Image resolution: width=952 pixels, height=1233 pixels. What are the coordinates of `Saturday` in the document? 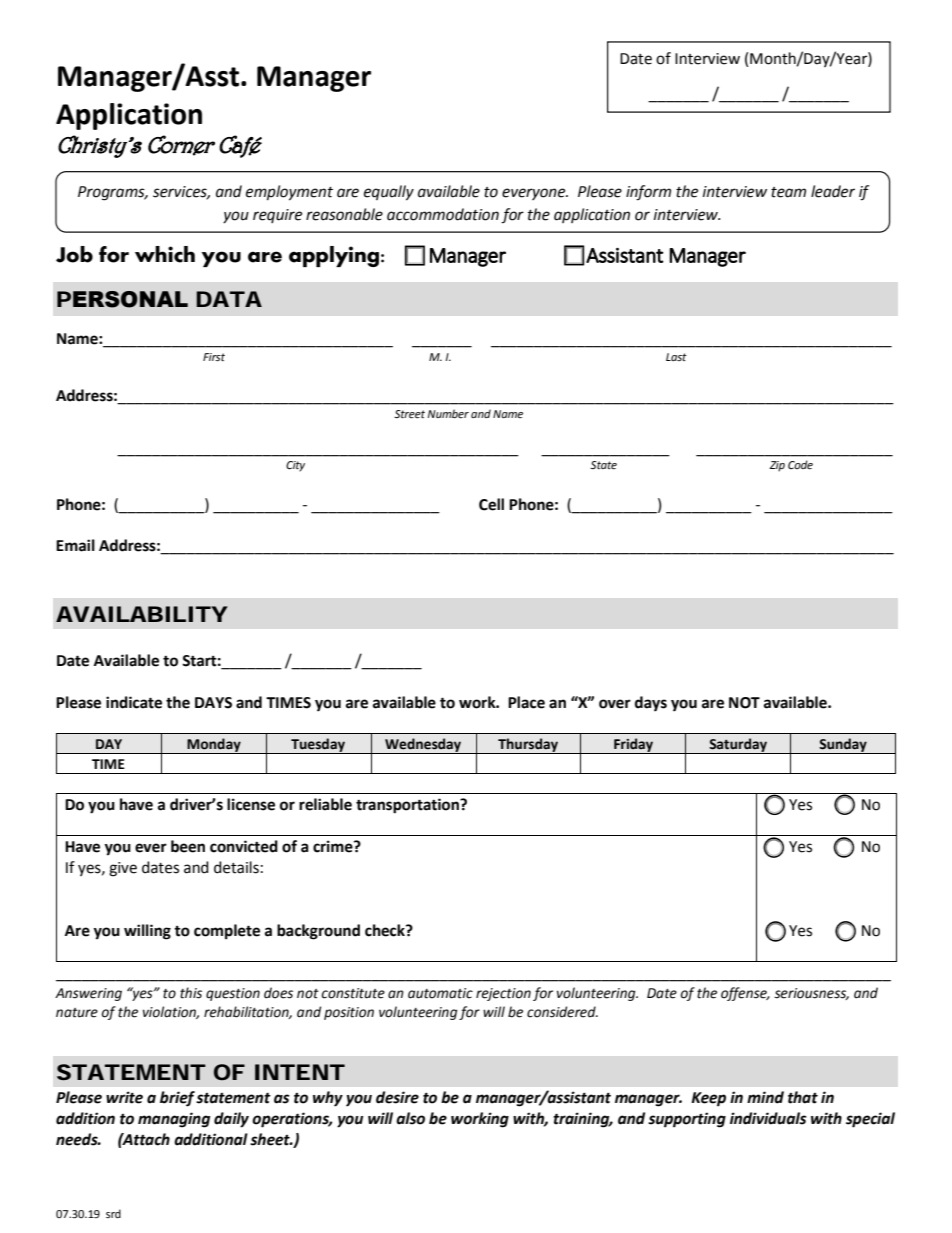 It's located at (738, 746).
